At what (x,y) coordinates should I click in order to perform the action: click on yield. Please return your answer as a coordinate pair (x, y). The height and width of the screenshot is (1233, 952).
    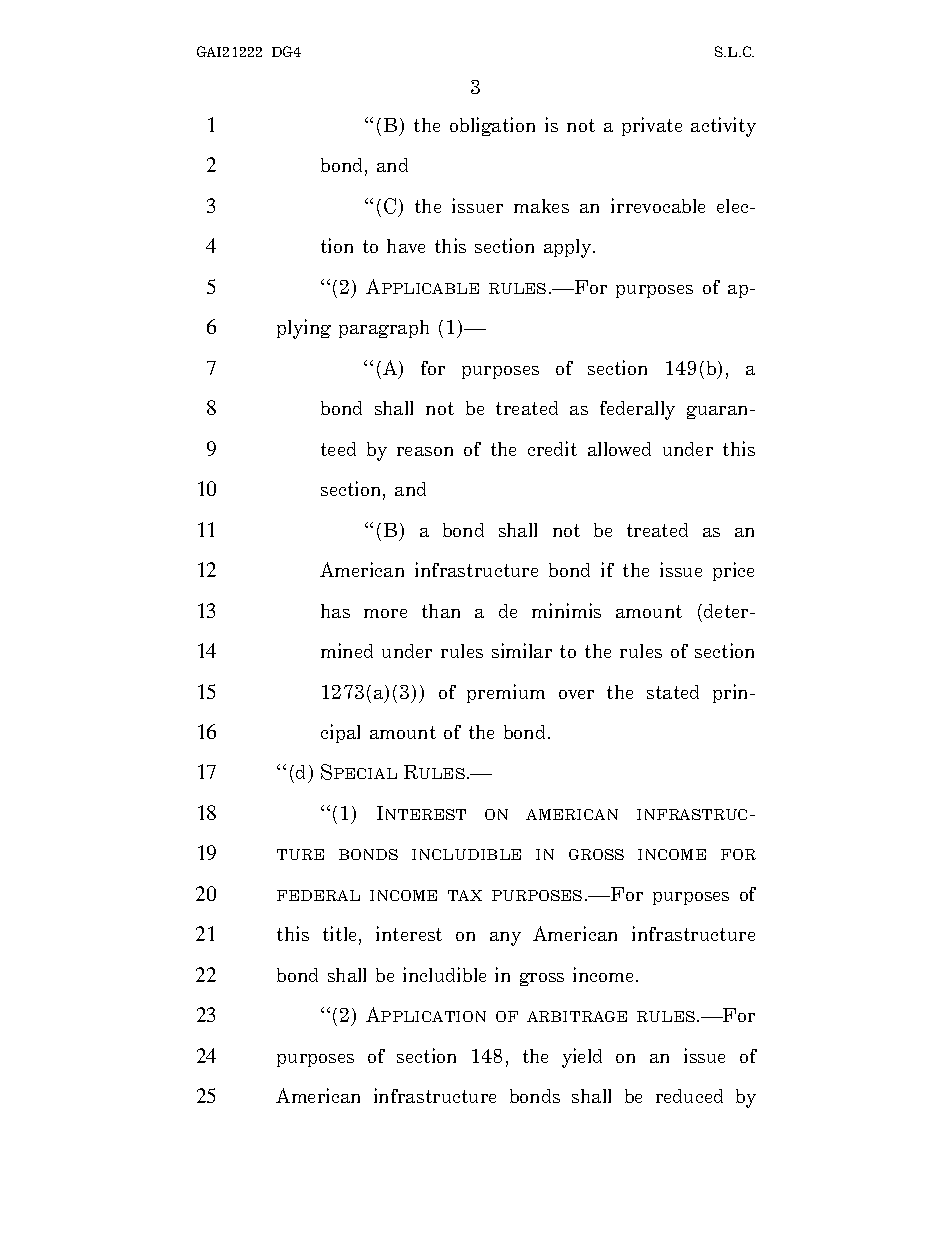
    Looking at the image, I should click on (582, 1058).
